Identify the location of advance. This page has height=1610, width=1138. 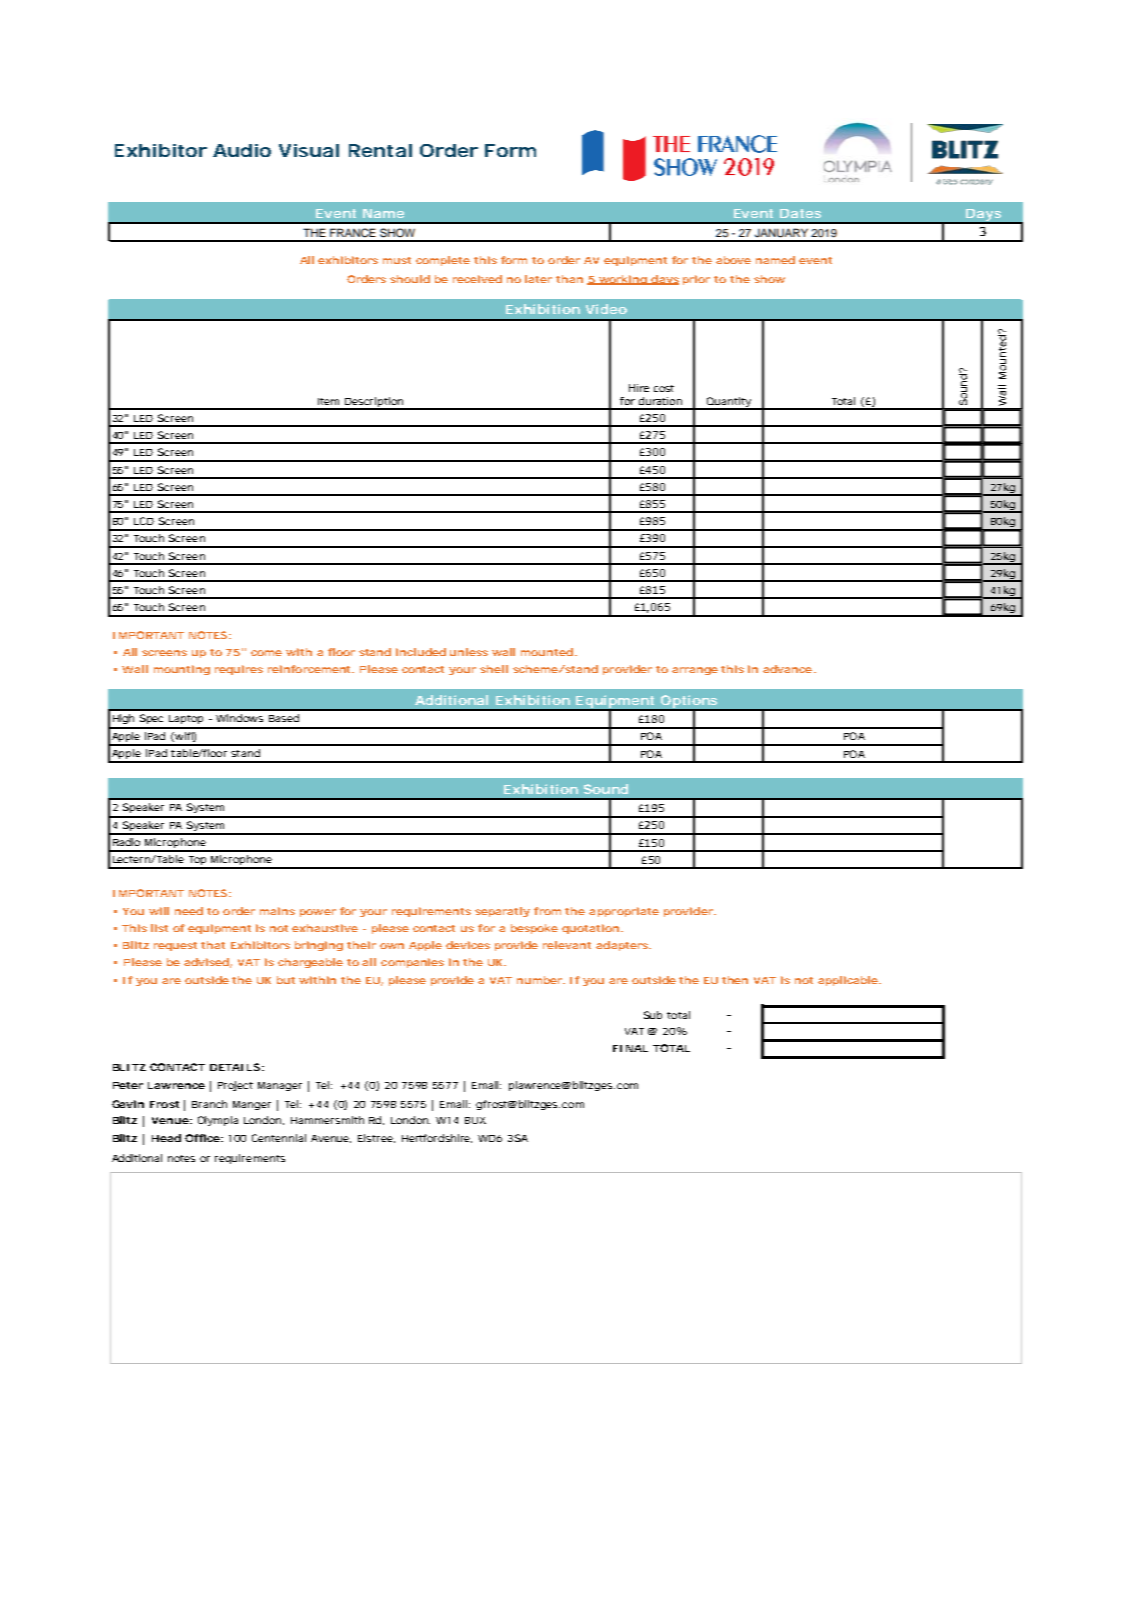
(787, 669).
